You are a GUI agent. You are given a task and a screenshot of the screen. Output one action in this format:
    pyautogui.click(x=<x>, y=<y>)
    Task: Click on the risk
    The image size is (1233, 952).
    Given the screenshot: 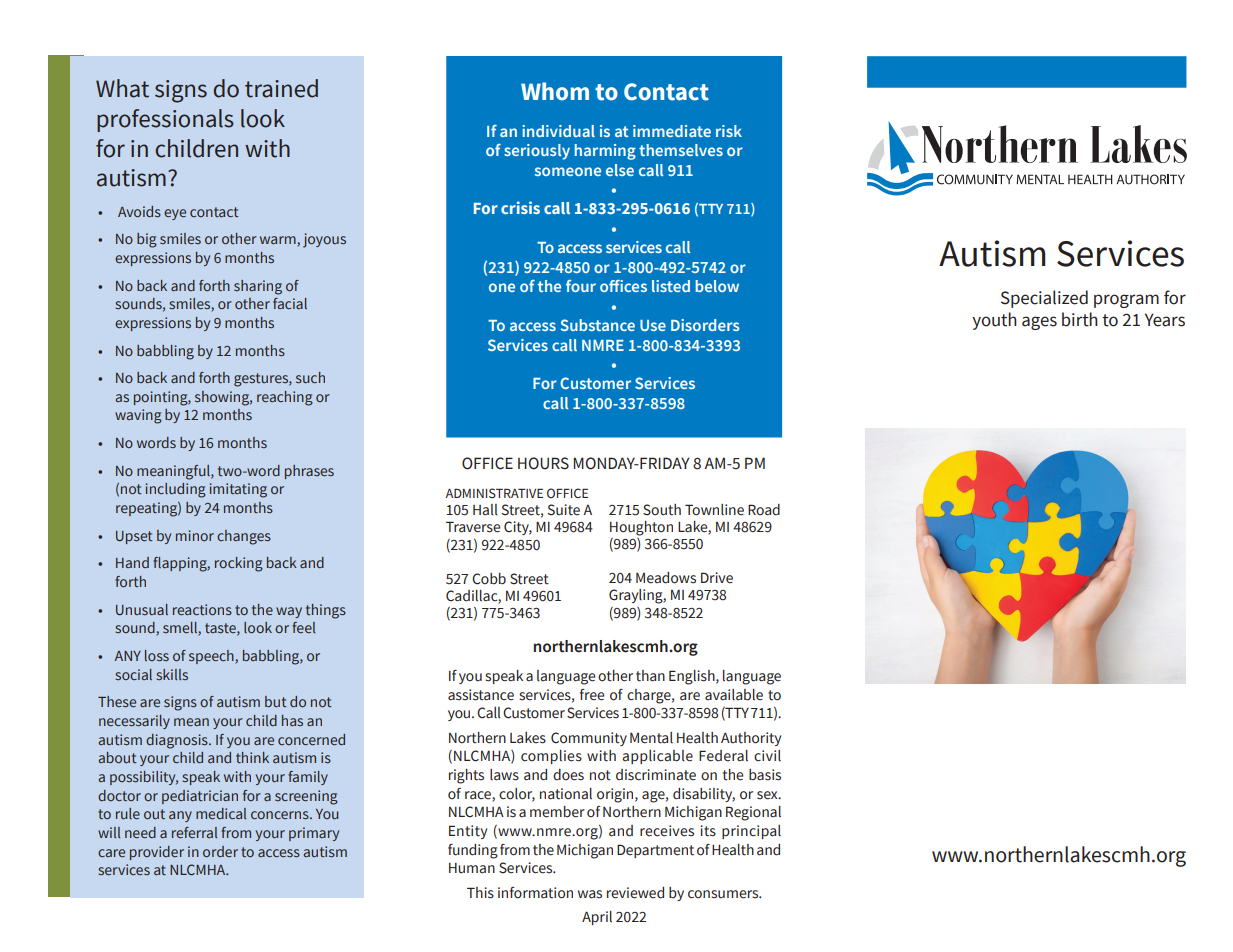 What is the action you would take?
    pyautogui.click(x=729, y=131)
